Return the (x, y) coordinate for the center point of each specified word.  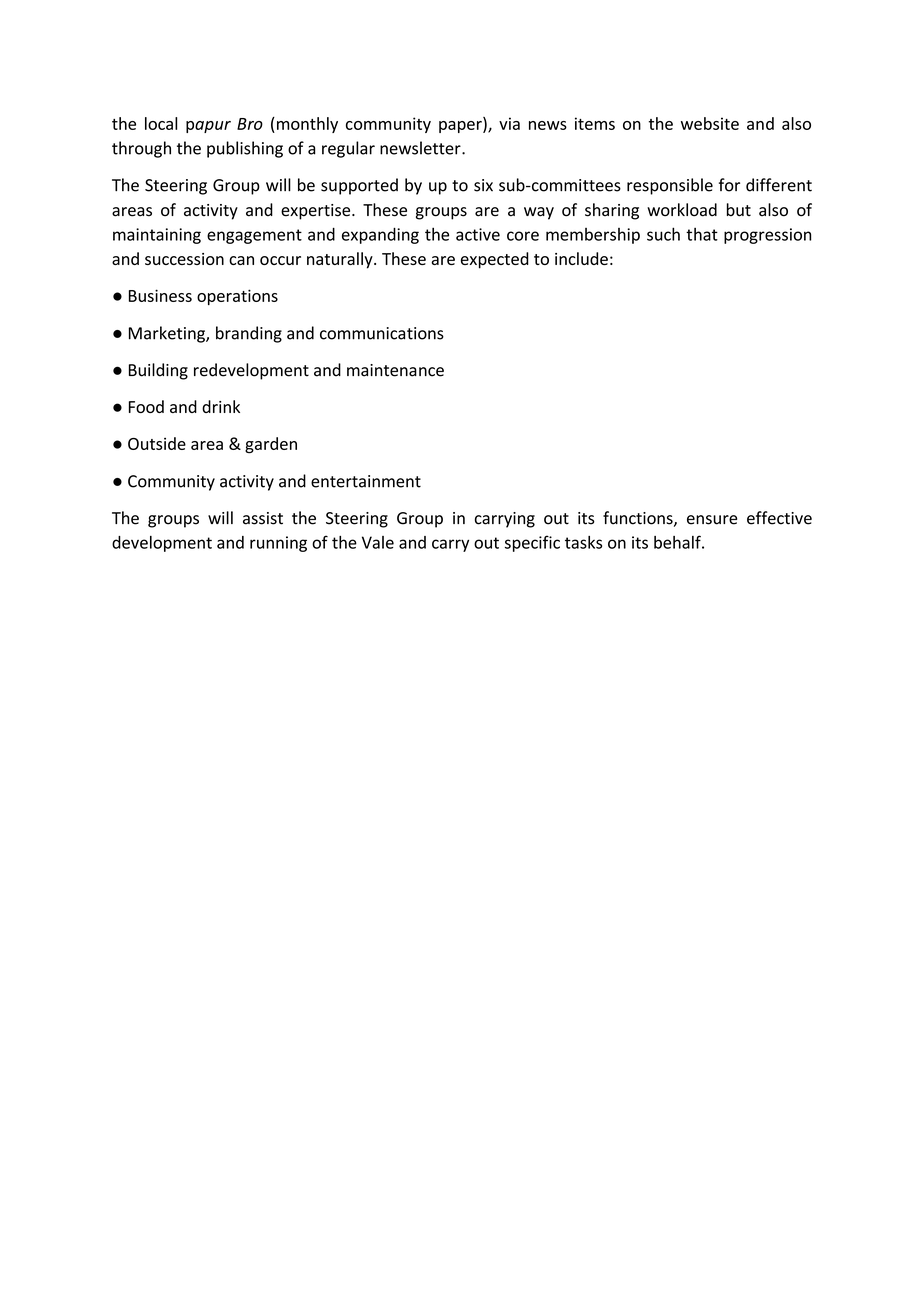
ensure (712, 520)
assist (263, 518)
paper (461, 127)
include (581, 258)
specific (532, 543)
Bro (250, 124)
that (702, 234)
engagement (254, 236)
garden (271, 445)
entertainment (366, 481)
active (478, 234)
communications (382, 333)
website (710, 123)
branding (249, 334)
